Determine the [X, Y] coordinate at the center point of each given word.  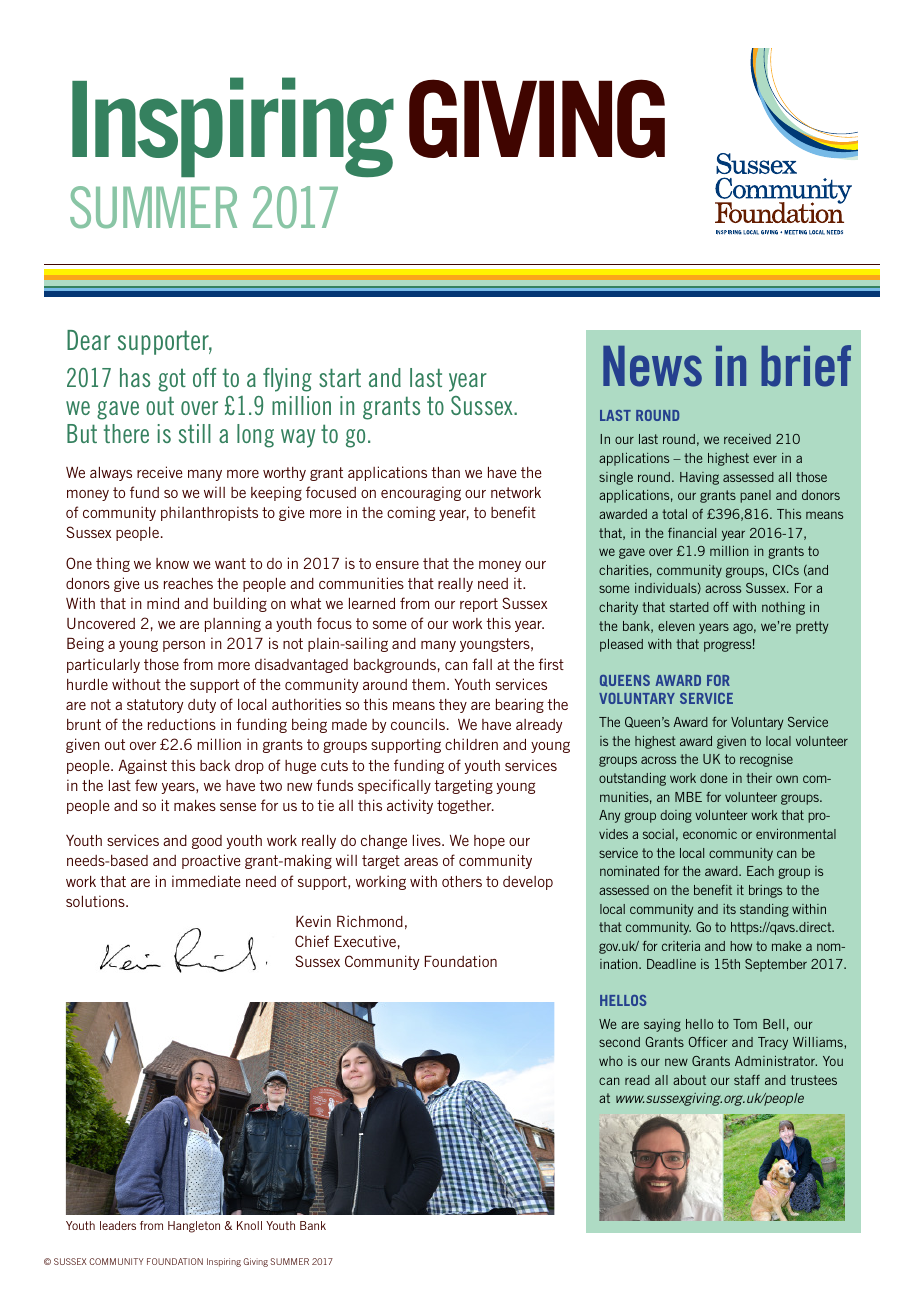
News [652, 366]
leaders [118, 1225]
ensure [397, 565]
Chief [312, 941]
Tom [745, 1024]
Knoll [249, 1225]
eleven [676, 626]
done [713, 778]
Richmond [370, 921]
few [146, 785]
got [172, 380]
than [445, 472]
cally [416, 787]
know [172, 563]
